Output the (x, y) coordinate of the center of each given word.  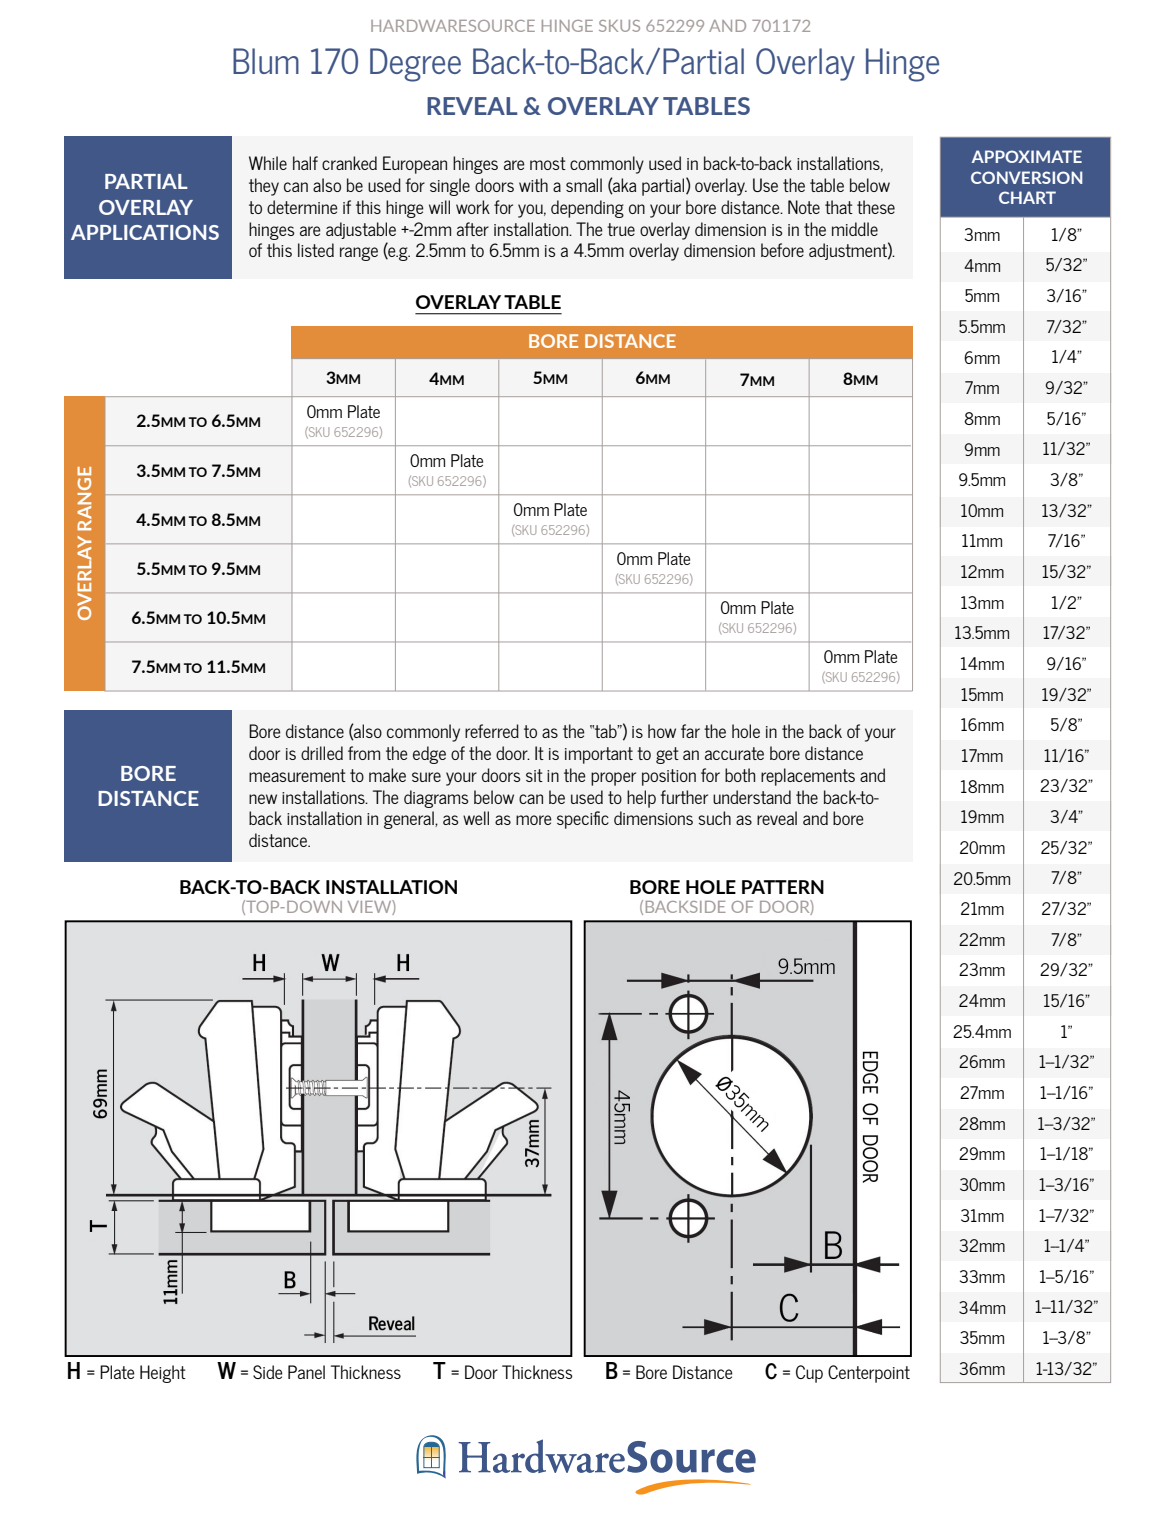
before (782, 250)
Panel (306, 1372)
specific (583, 820)
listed (316, 250)
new (263, 799)
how (662, 731)
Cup (809, 1374)
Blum (266, 61)
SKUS (619, 26)
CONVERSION (1026, 177)
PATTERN (783, 887)
